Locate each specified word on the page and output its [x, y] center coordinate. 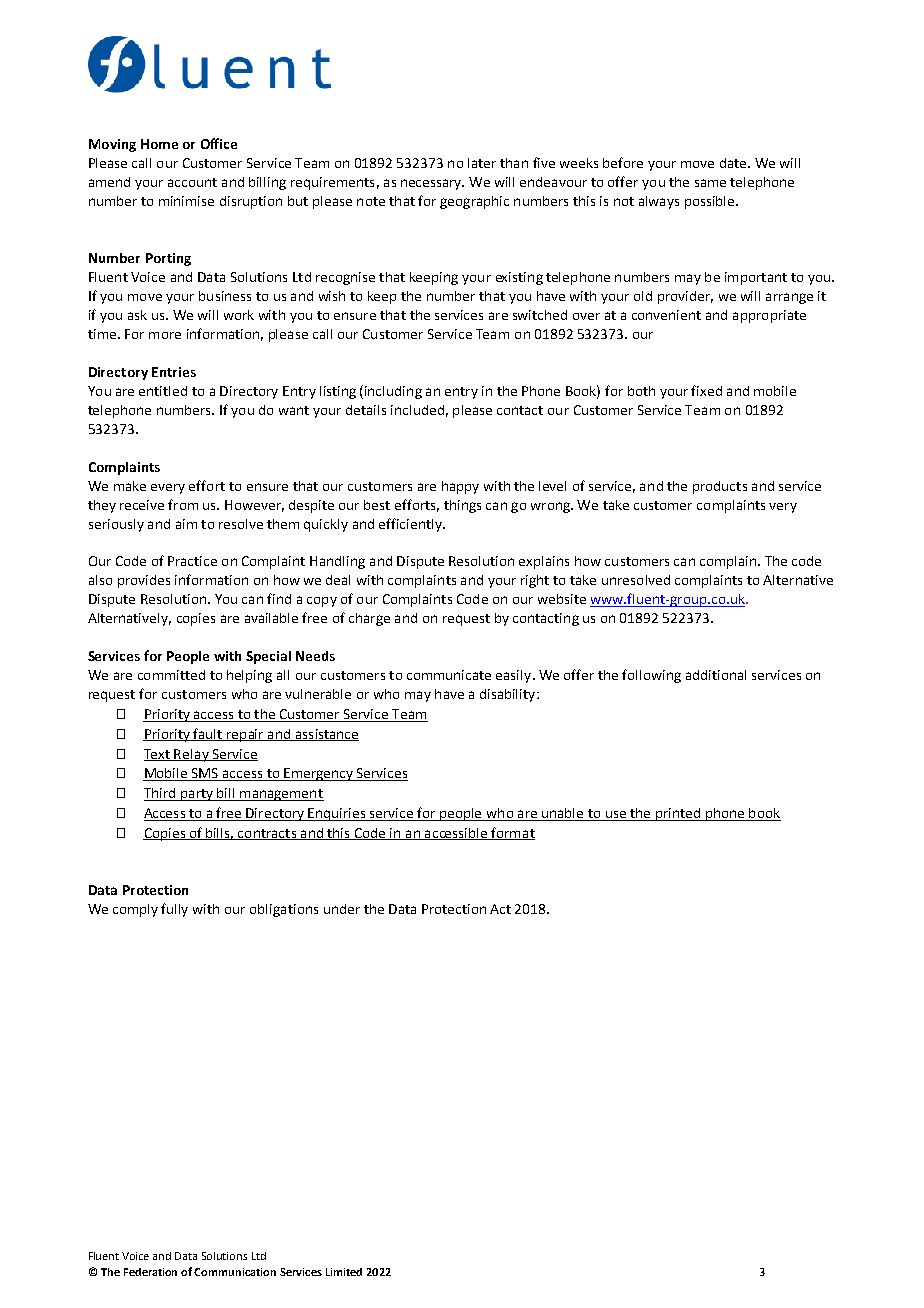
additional [716, 675]
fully [174, 910]
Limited [344, 1272]
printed [678, 814]
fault [208, 734]
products [720, 487]
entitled [163, 391]
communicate [449, 675]
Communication [235, 1272]
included [417, 410]
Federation [150, 1272]
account [192, 182]
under [342, 909]
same [710, 183]
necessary [432, 184]
